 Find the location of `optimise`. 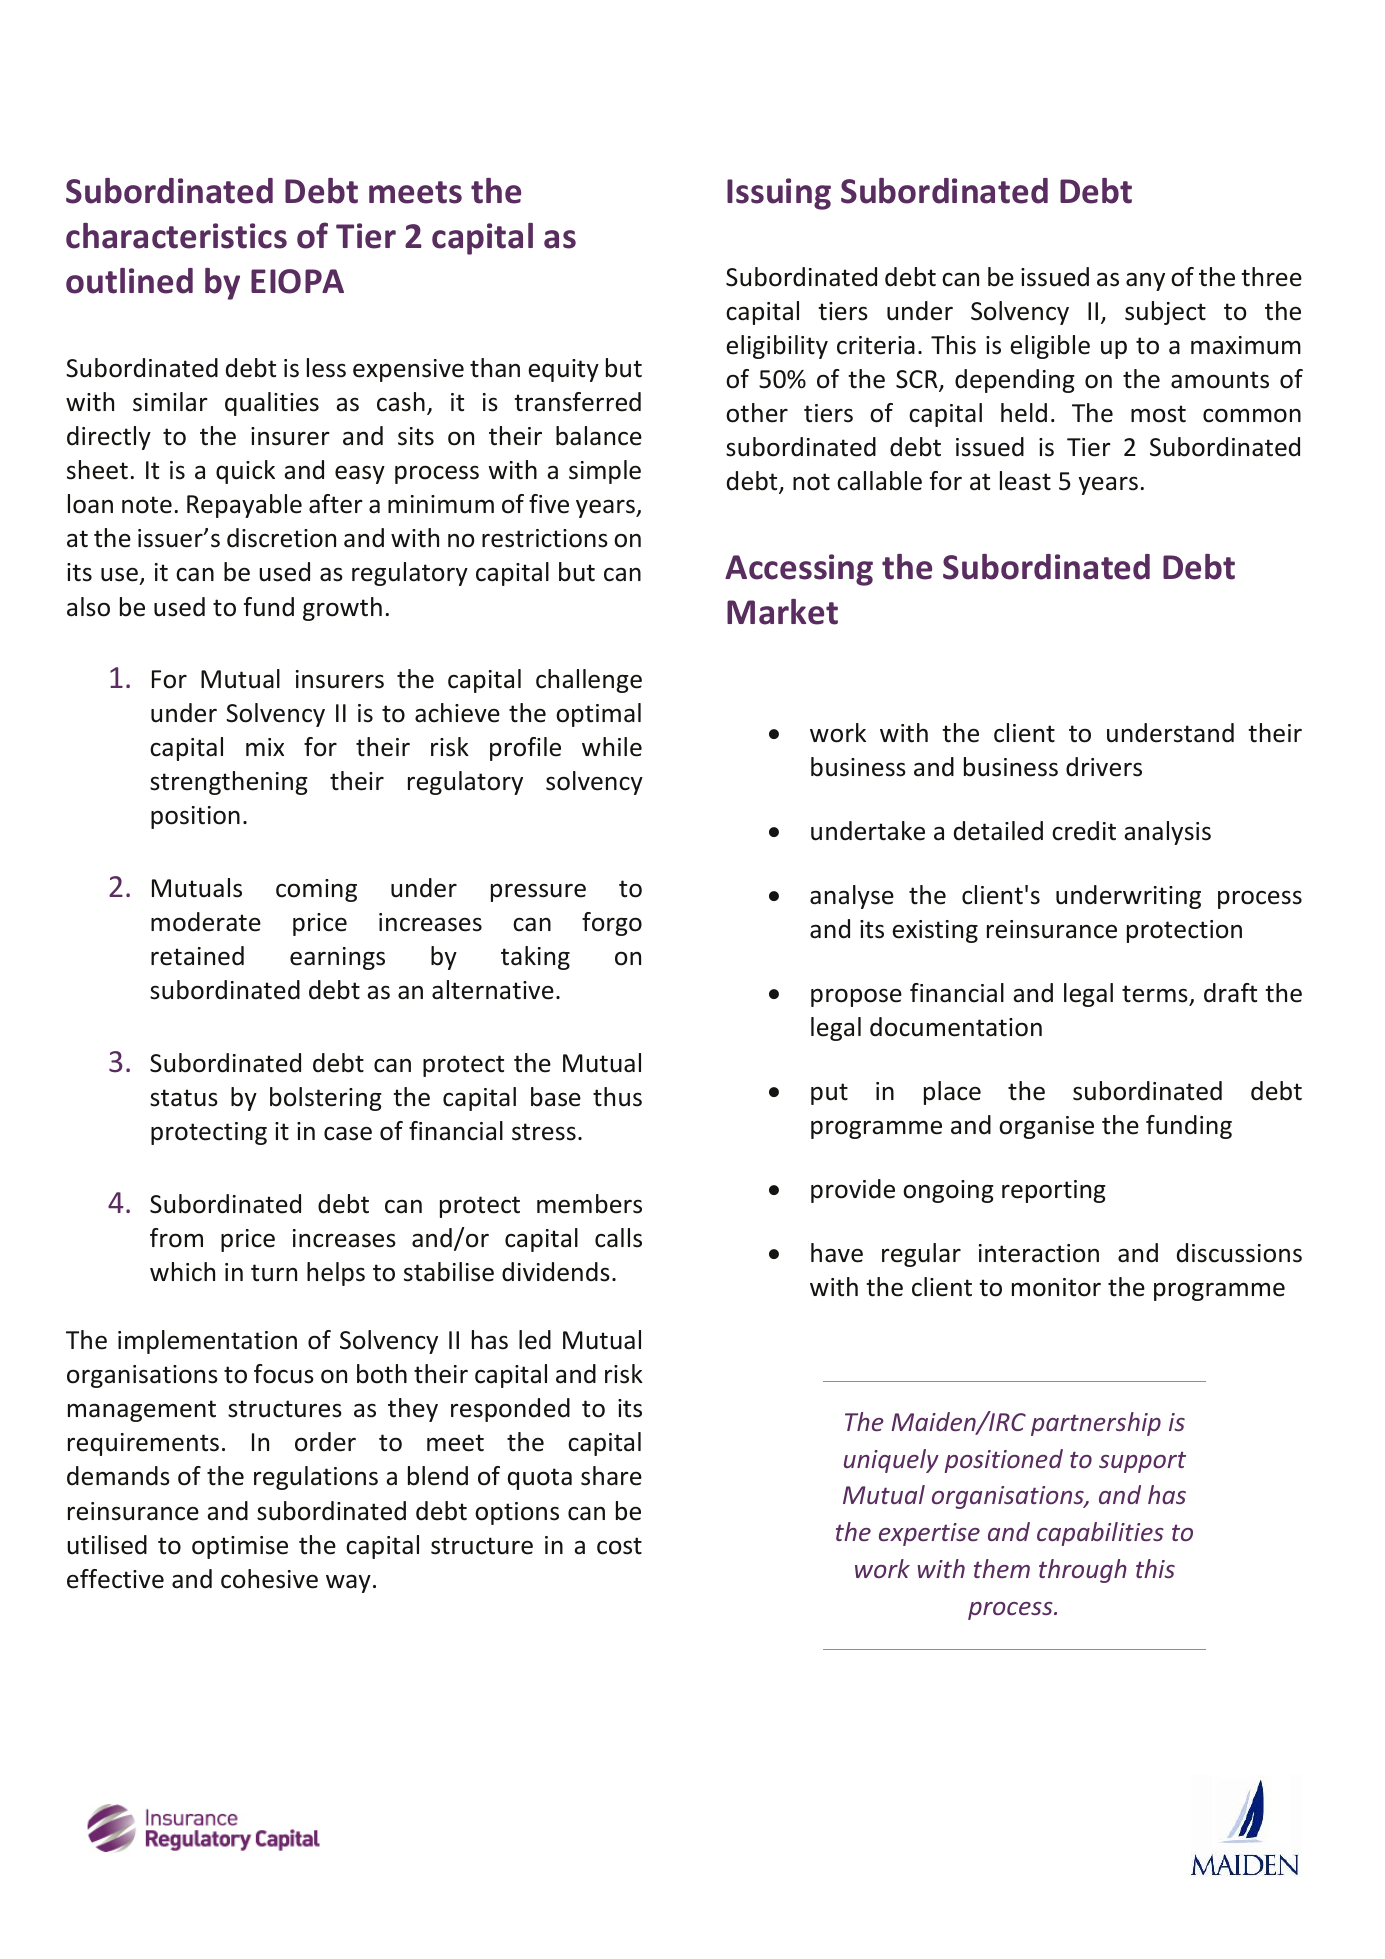

optimise is located at coordinates (240, 1547).
